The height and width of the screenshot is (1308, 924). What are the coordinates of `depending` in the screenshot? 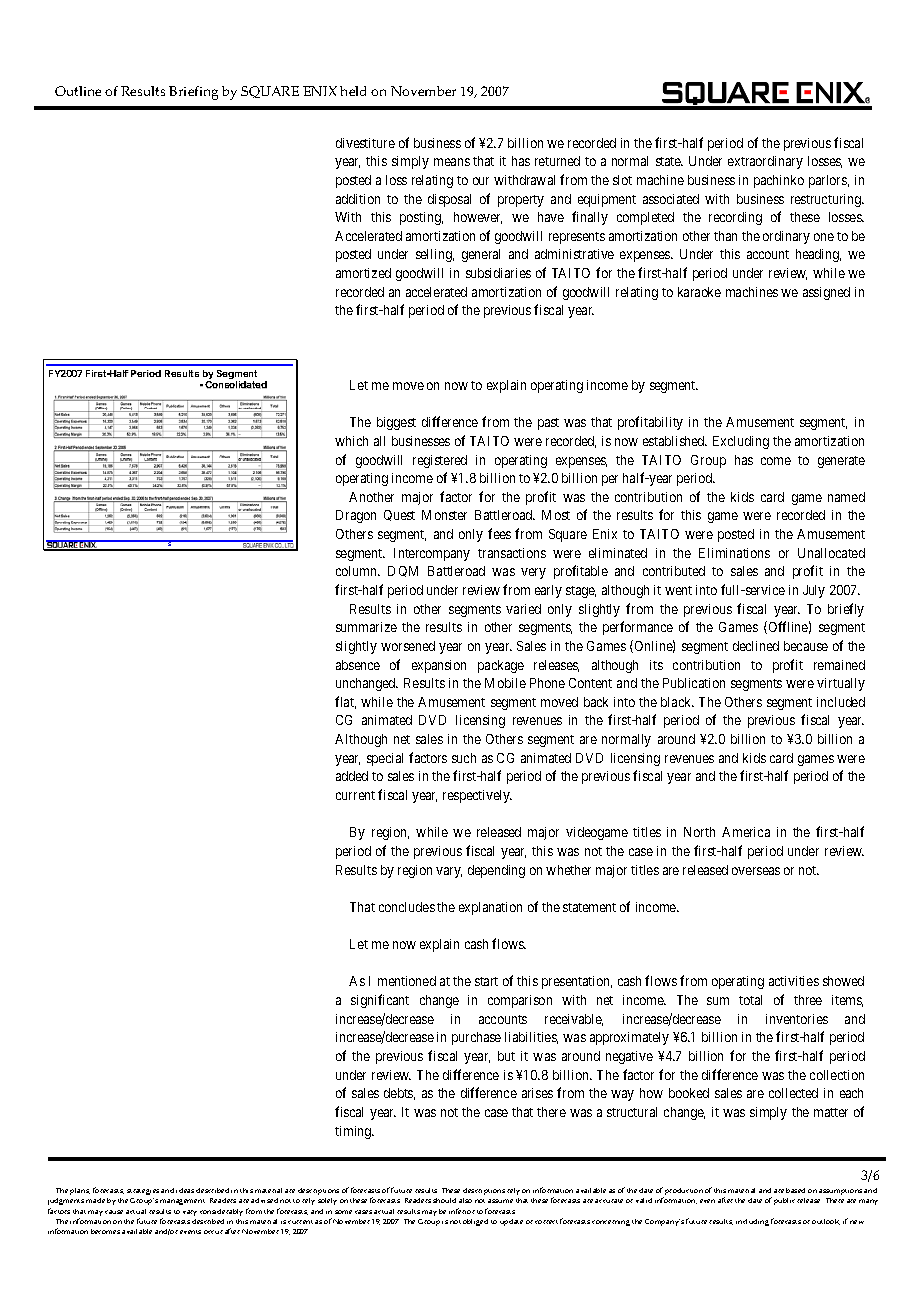 It's located at (496, 871).
